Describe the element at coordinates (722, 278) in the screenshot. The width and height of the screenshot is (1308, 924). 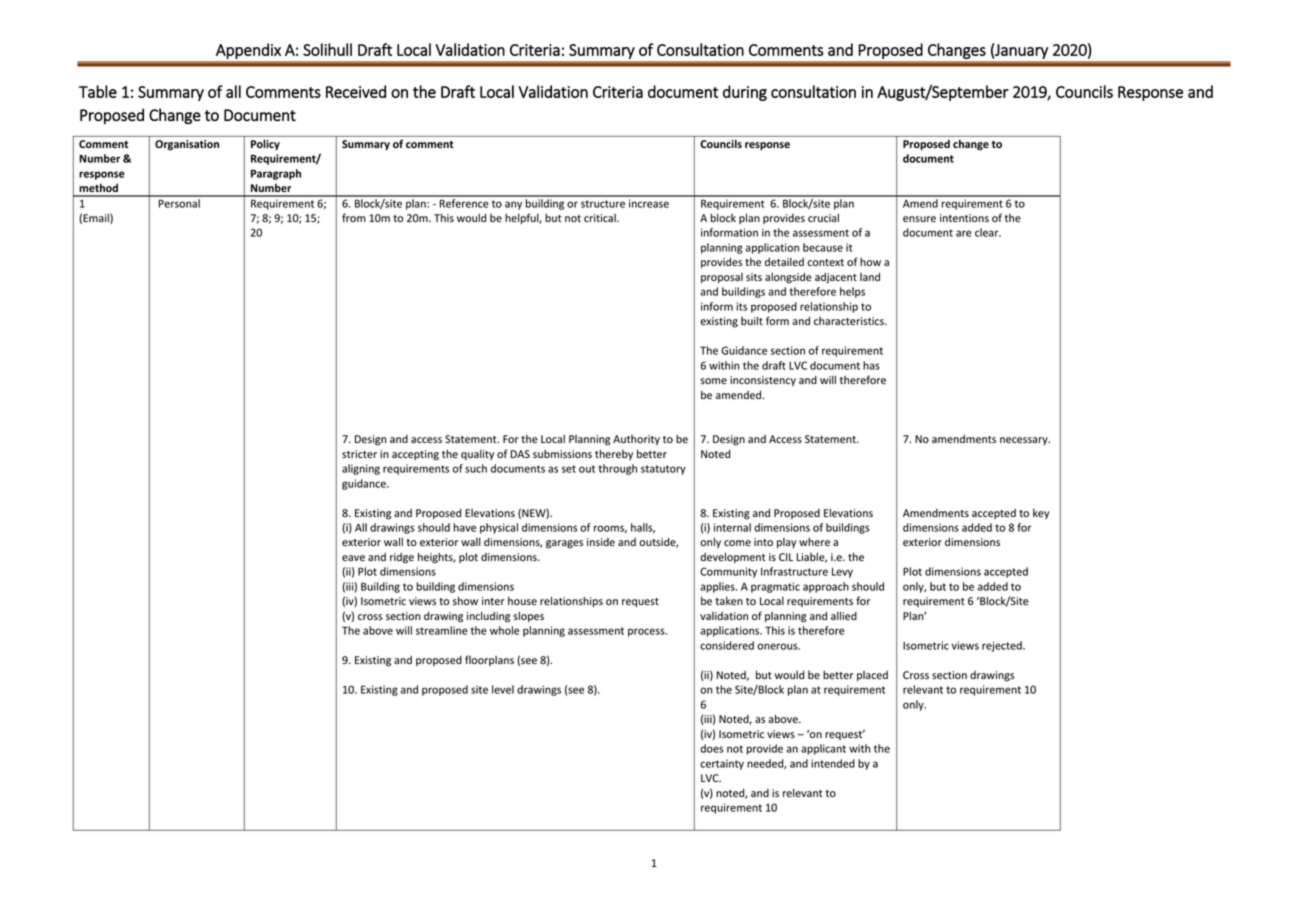
I see `proposal` at that location.
